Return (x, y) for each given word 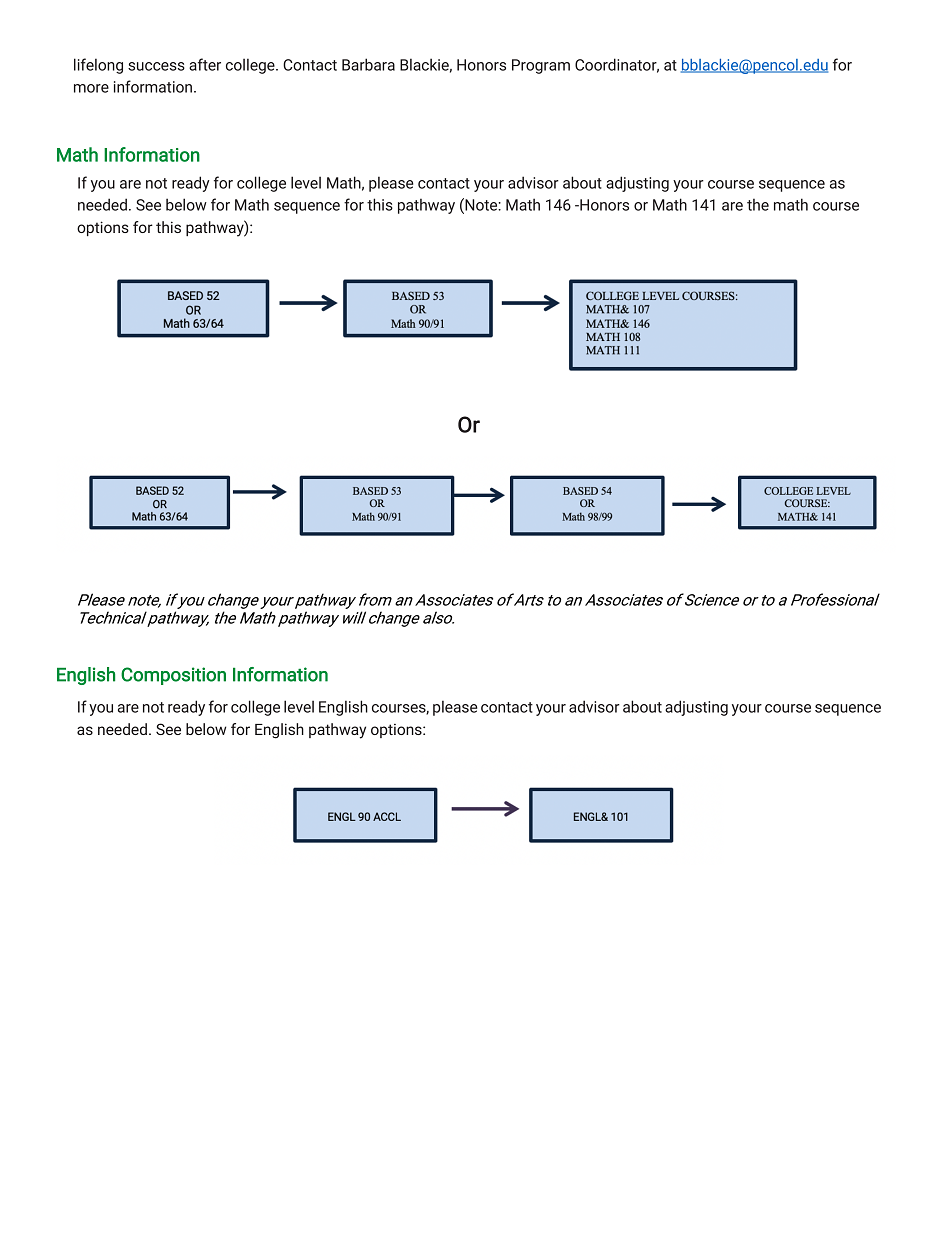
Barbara (368, 64)
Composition (173, 676)
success (156, 66)
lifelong (98, 66)
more (91, 88)
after (205, 64)
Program (541, 66)
